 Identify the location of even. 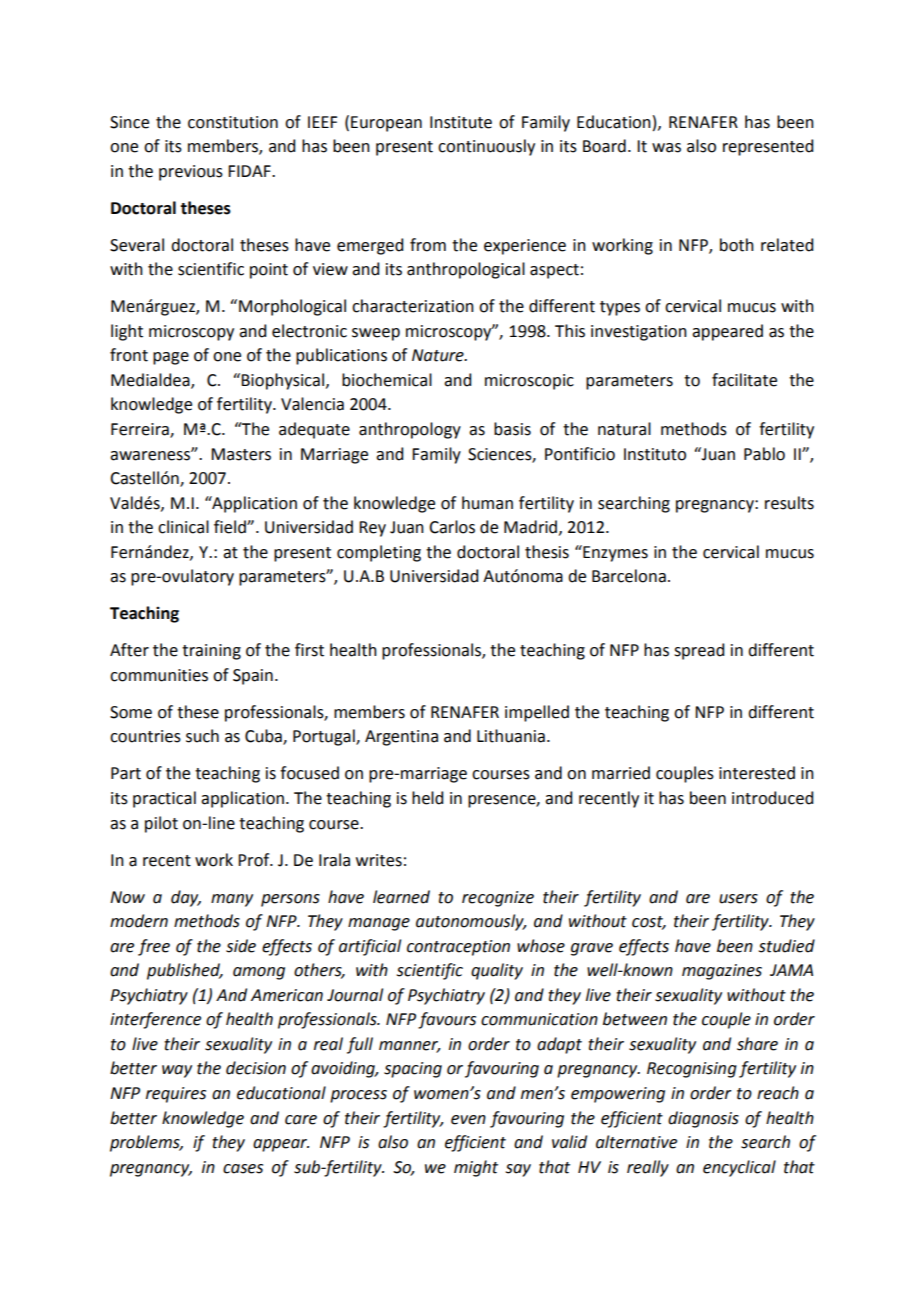
(468, 1120).
